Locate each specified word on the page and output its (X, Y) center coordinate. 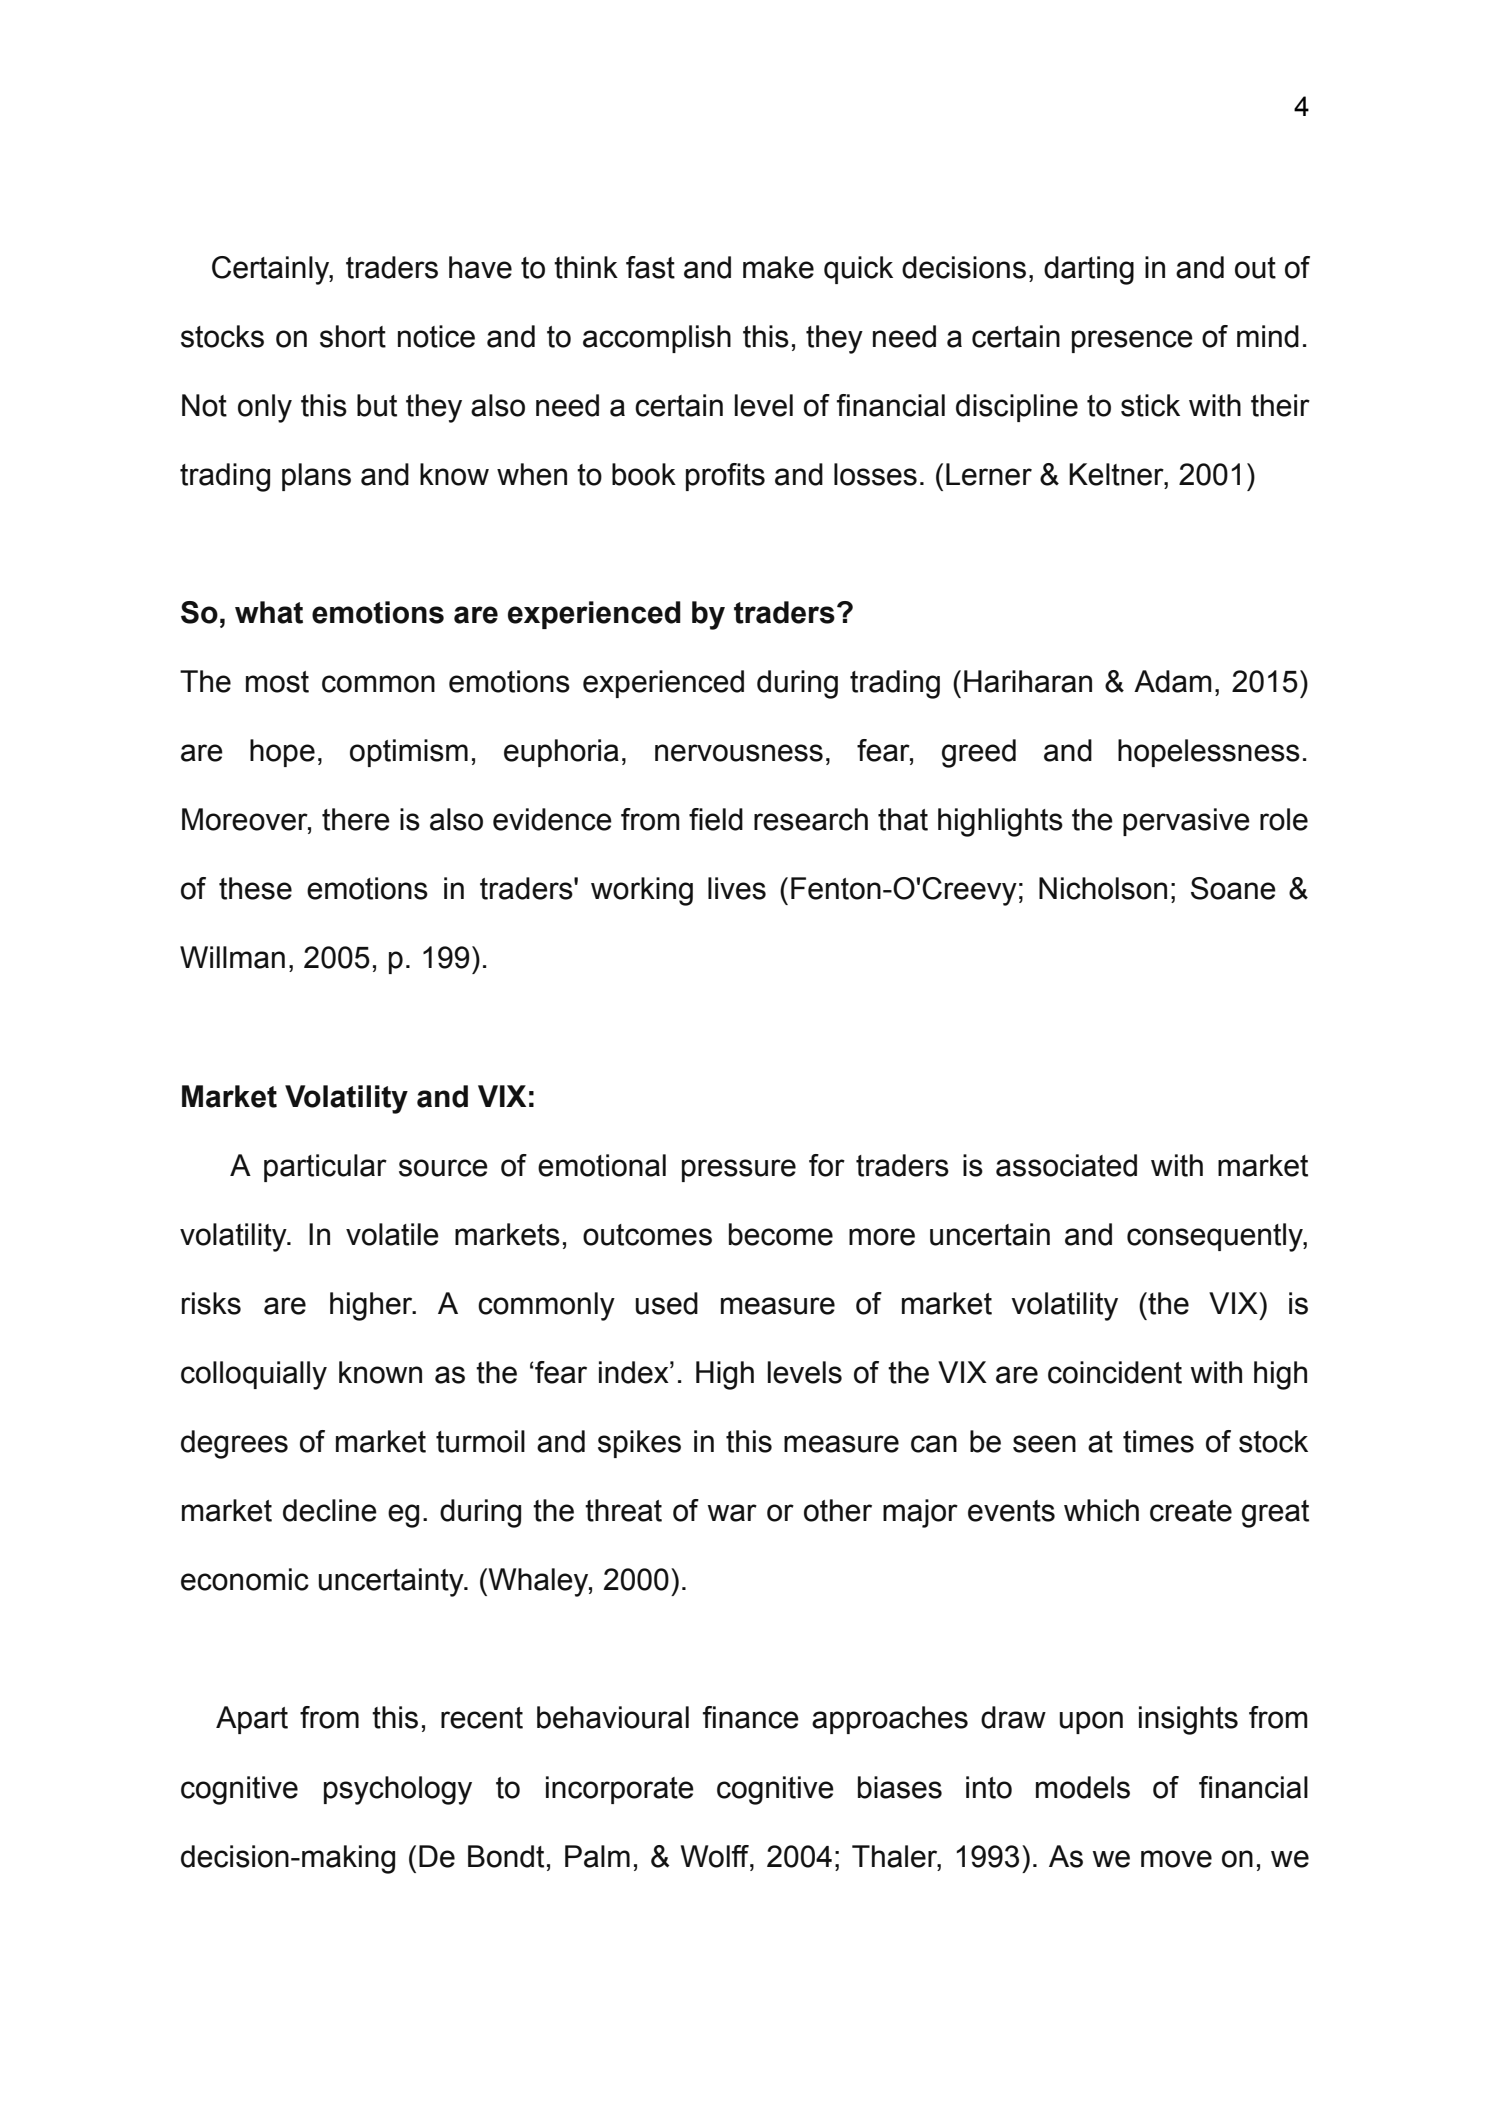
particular (325, 1168)
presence (1132, 341)
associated (1066, 1165)
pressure (739, 1170)
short (353, 336)
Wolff (716, 1856)
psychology (398, 1790)
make (778, 267)
